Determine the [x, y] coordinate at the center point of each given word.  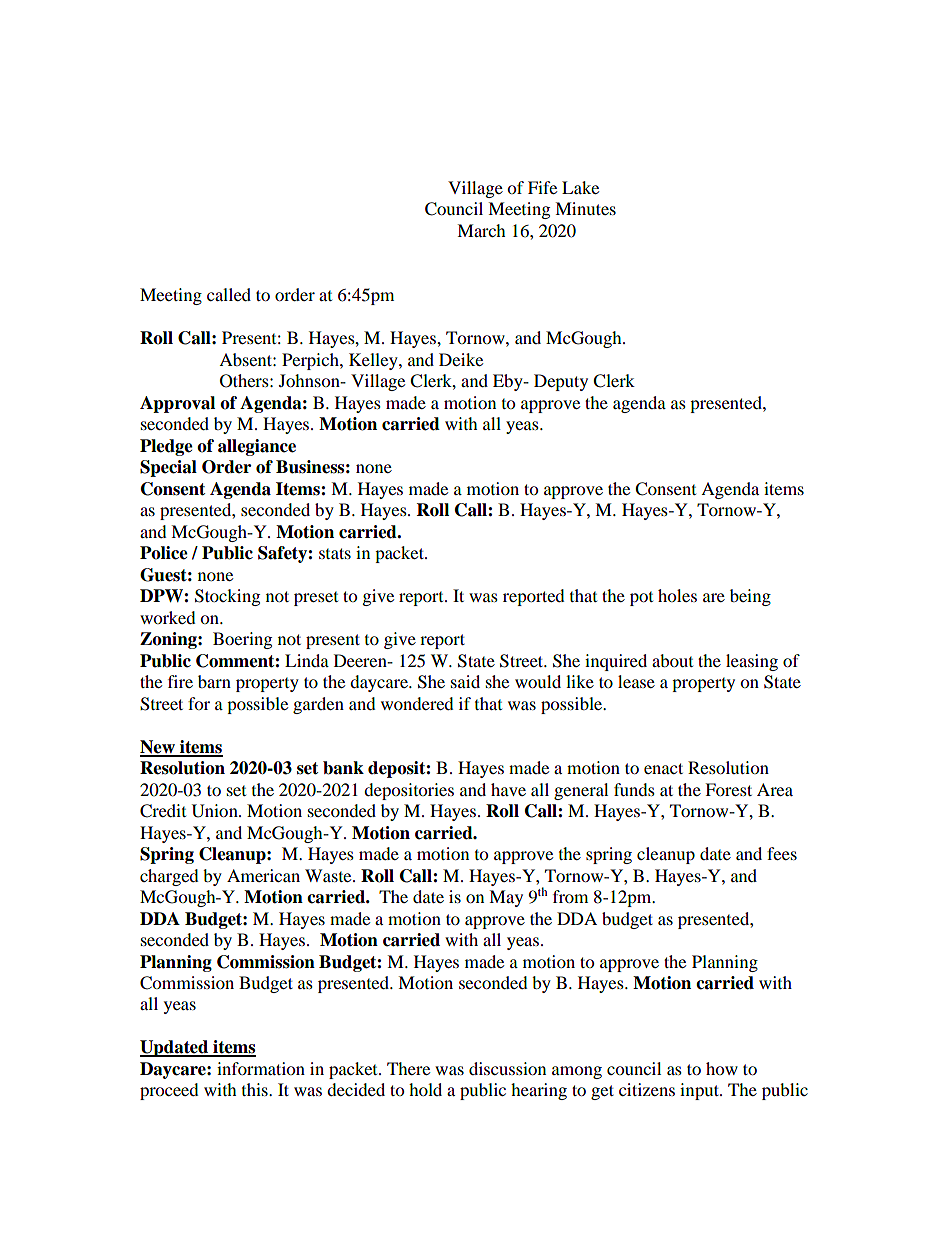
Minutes [585, 208]
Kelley [374, 361]
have [508, 789]
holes [677, 595]
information [261, 1068]
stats [335, 553]
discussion [507, 1068]
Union [216, 811]
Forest [728, 789]
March [481, 230]
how [722, 1068]
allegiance [257, 447]
